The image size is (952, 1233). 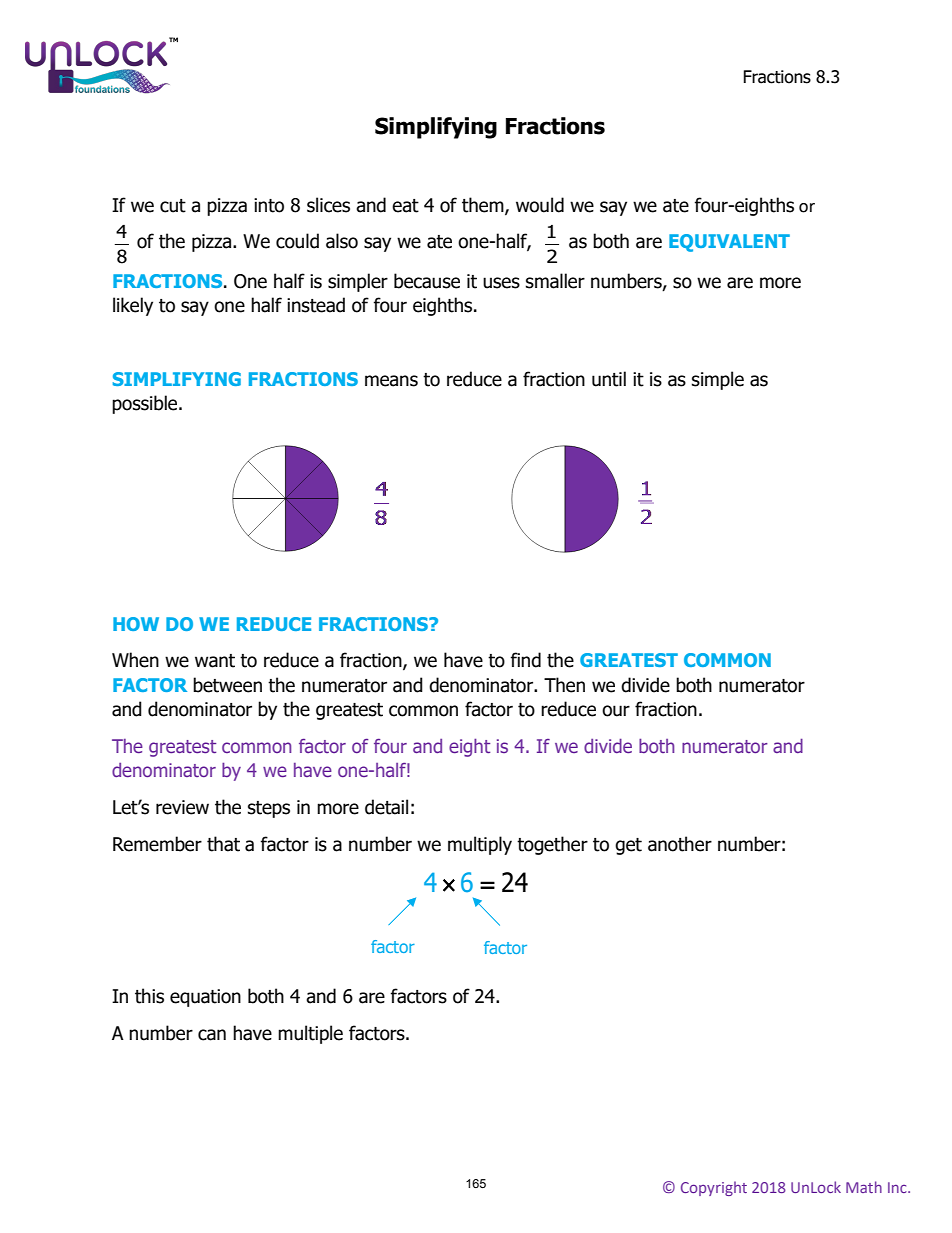 I want to click on that, so click(x=223, y=844).
